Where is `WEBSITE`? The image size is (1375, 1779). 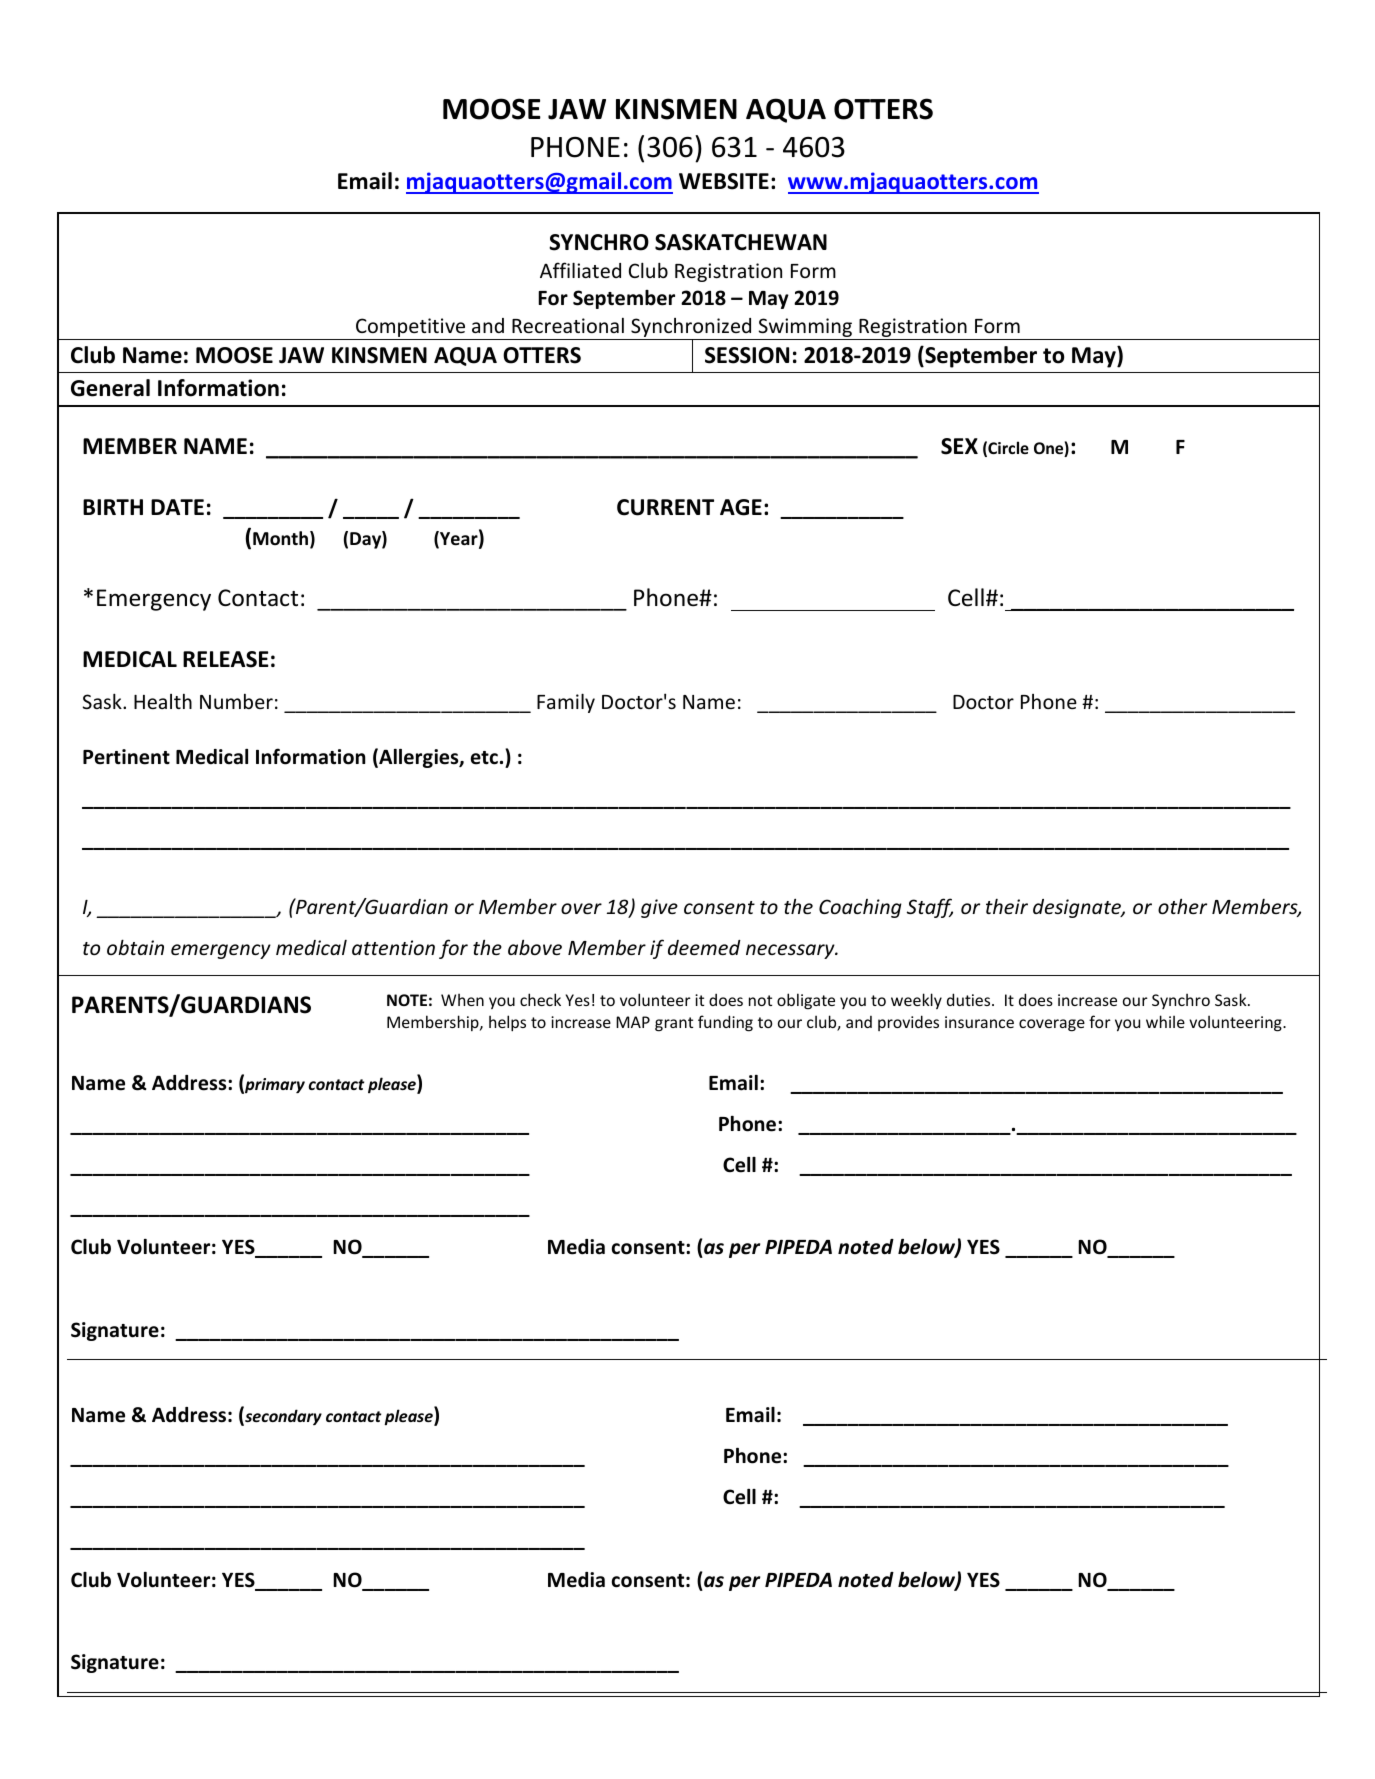 WEBSITE is located at coordinates (724, 181).
